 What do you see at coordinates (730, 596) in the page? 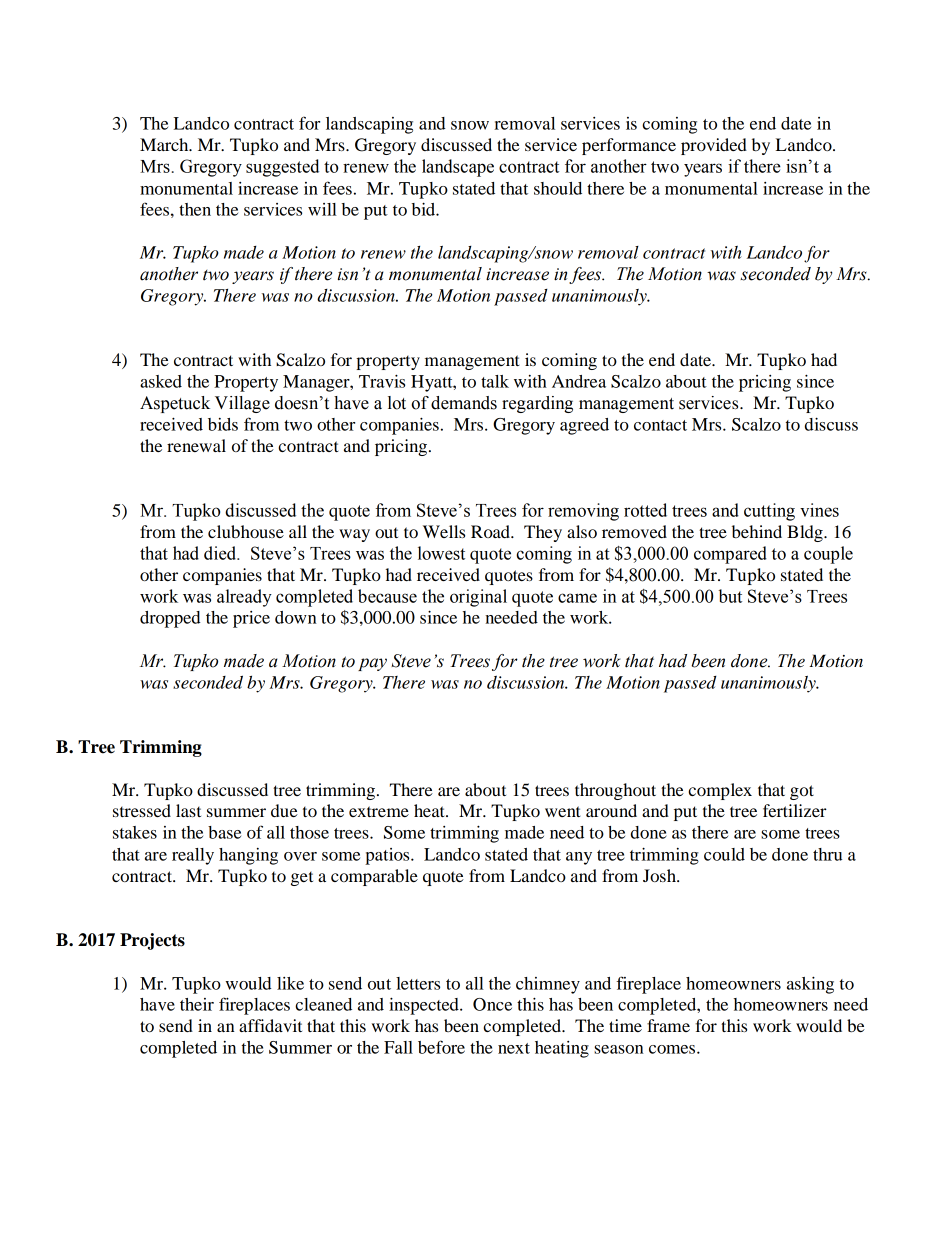
I see `but` at bounding box center [730, 596].
